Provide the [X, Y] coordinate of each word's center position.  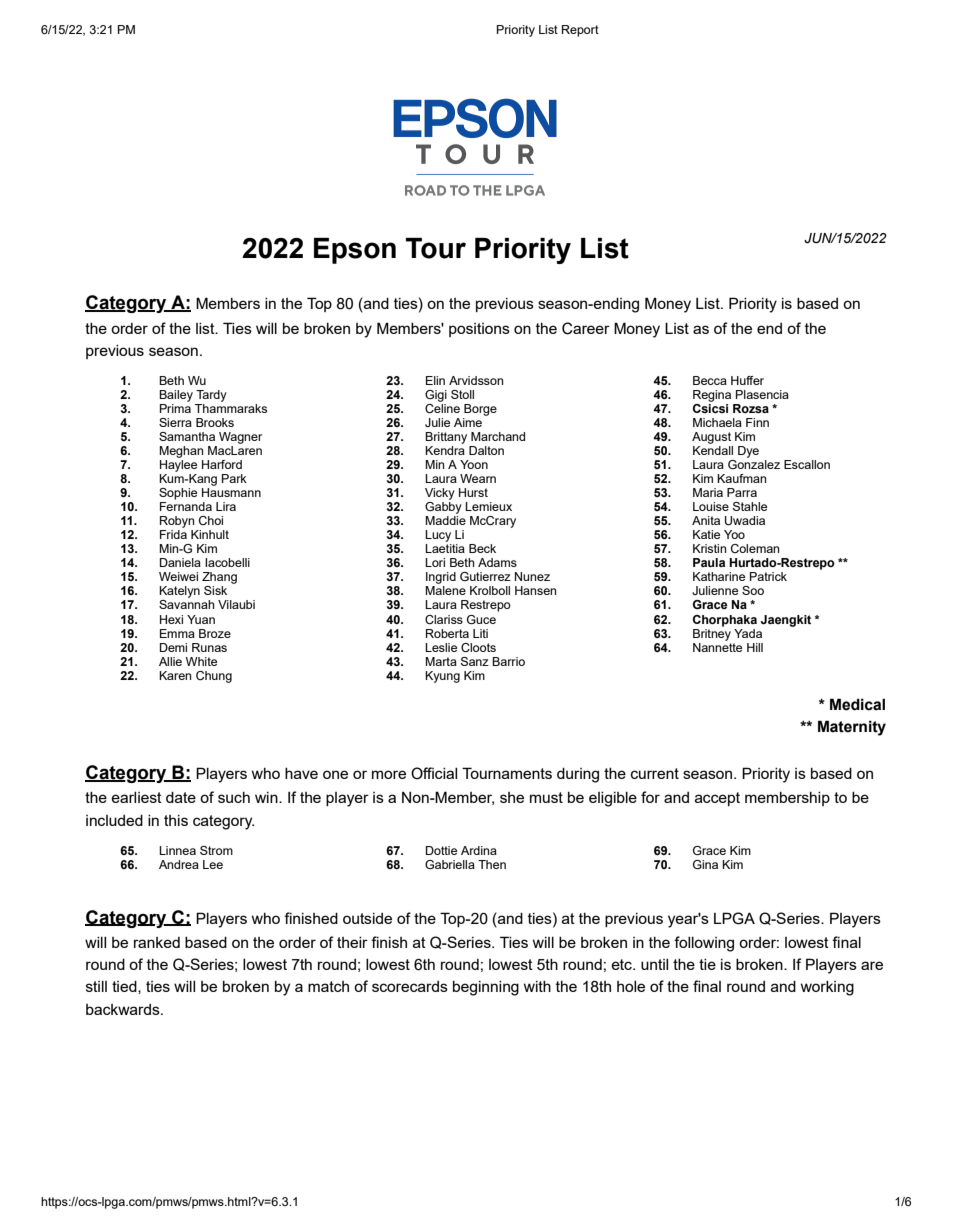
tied [125, 987]
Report [580, 31]
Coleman [755, 548]
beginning [486, 988]
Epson [355, 251]
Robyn [177, 522]
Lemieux [488, 506]
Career [586, 328]
